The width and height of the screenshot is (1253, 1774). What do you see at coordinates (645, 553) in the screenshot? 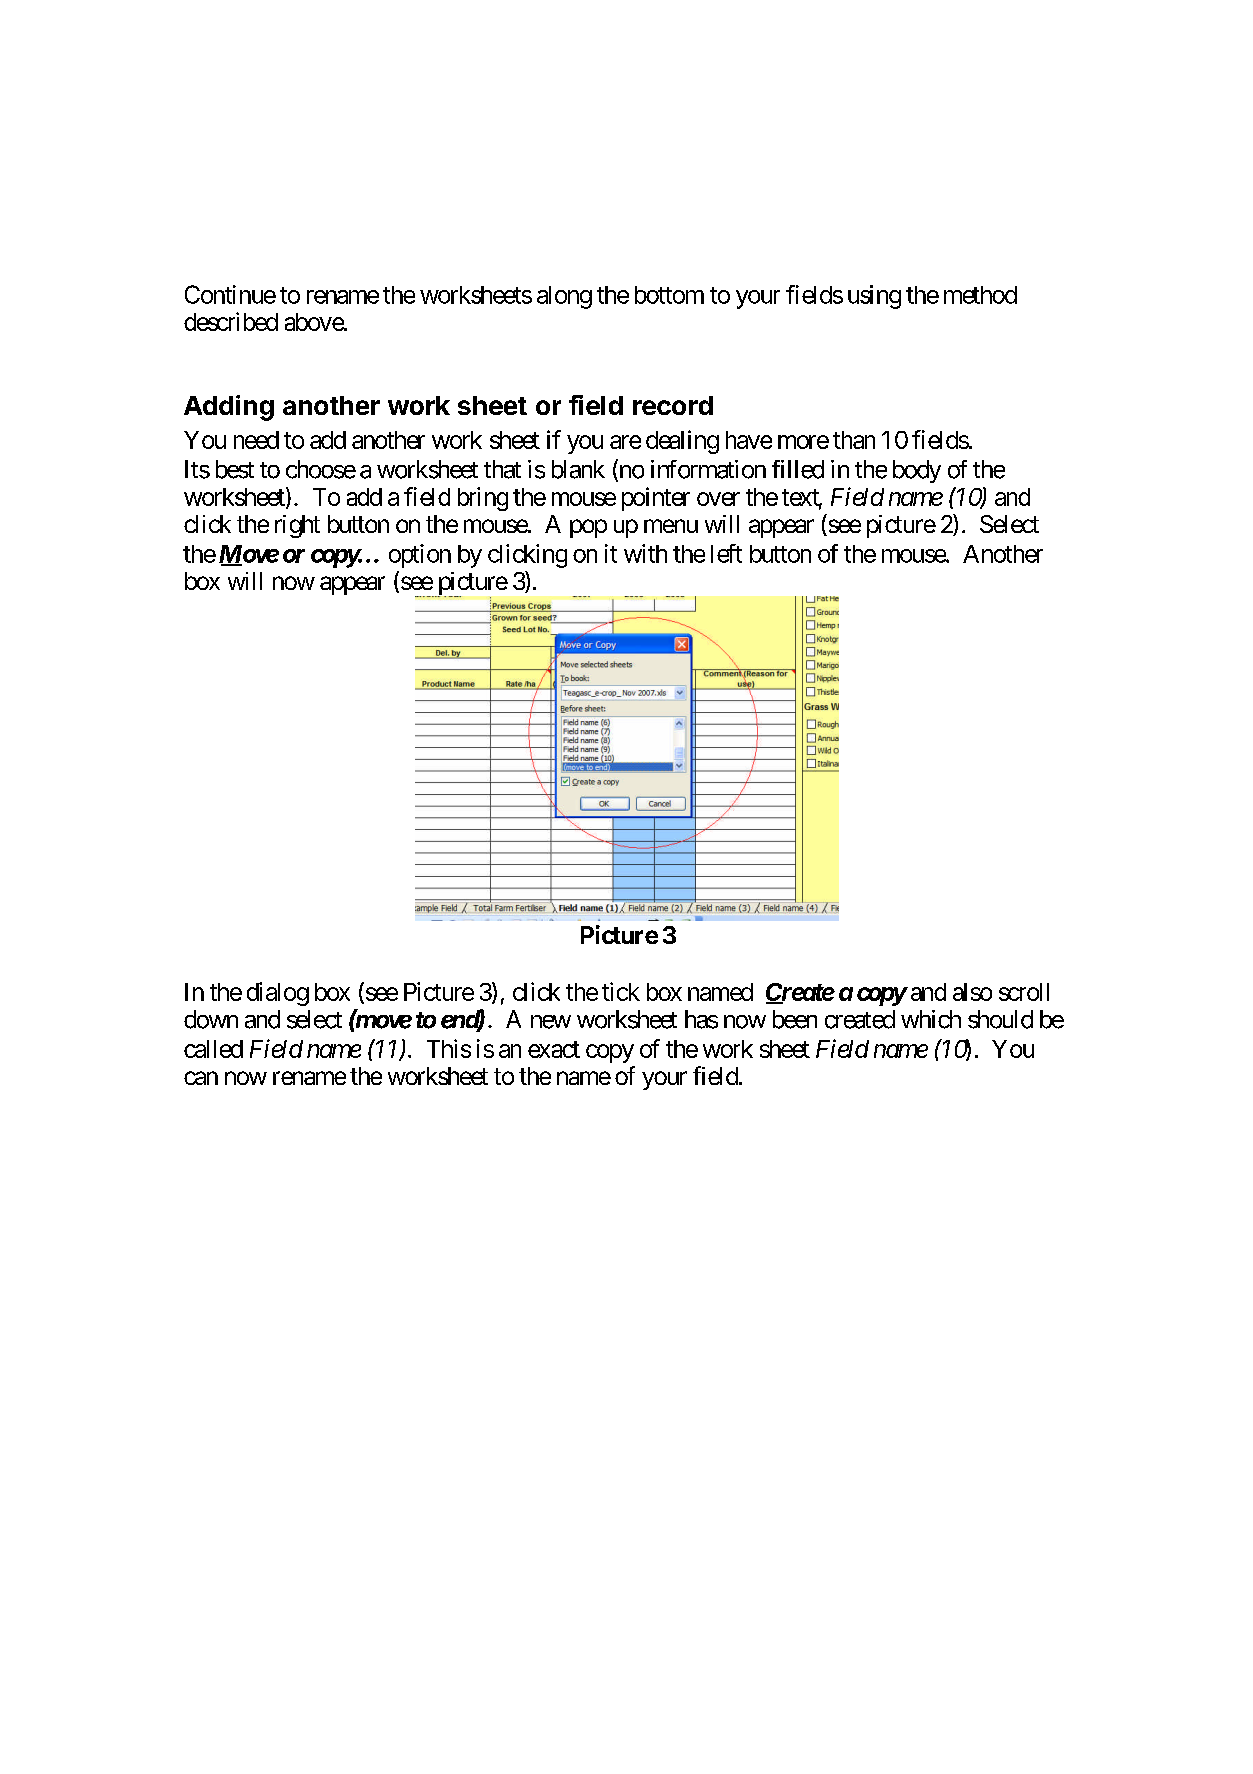
I see `with` at bounding box center [645, 553].
